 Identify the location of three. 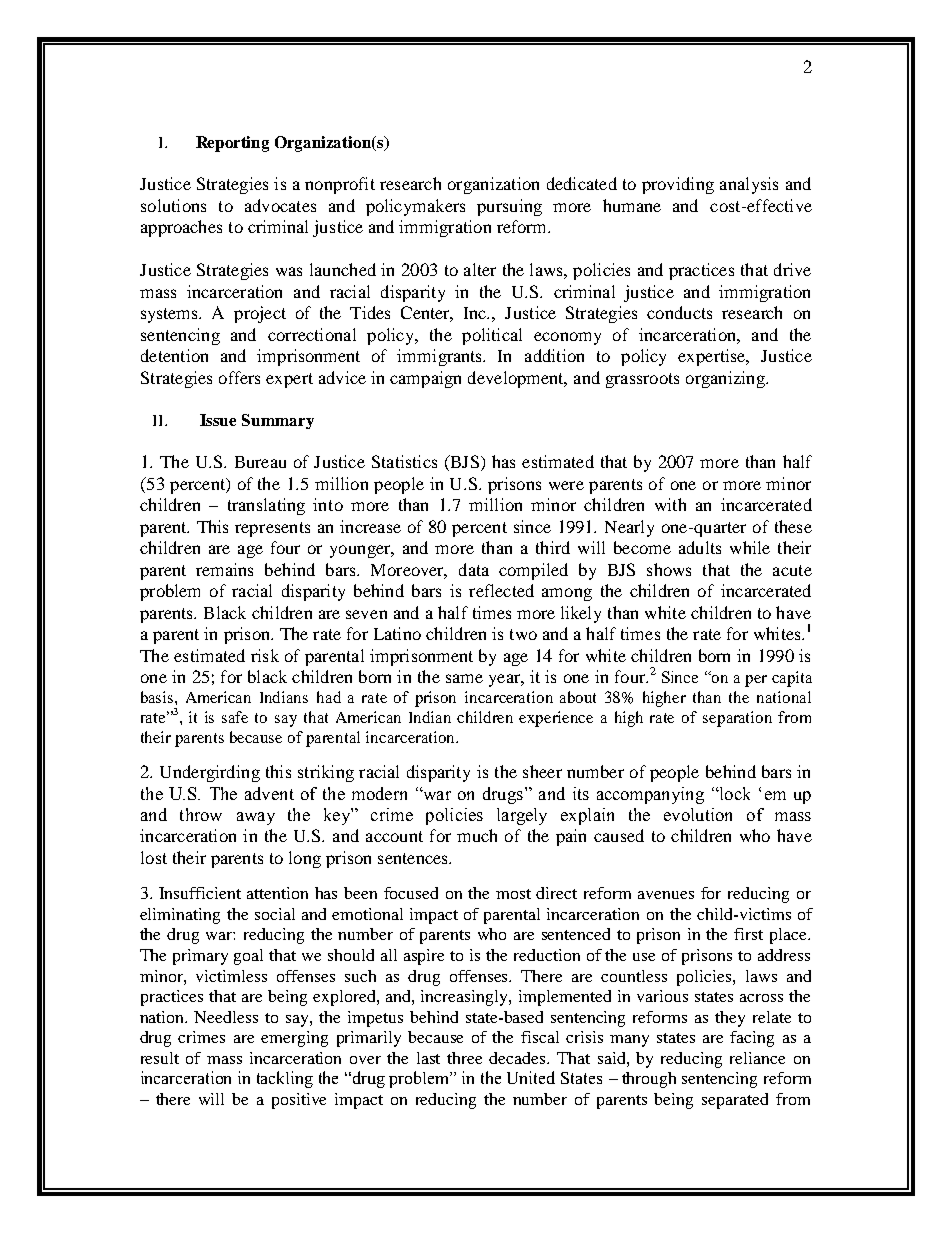
(464, 1058).
